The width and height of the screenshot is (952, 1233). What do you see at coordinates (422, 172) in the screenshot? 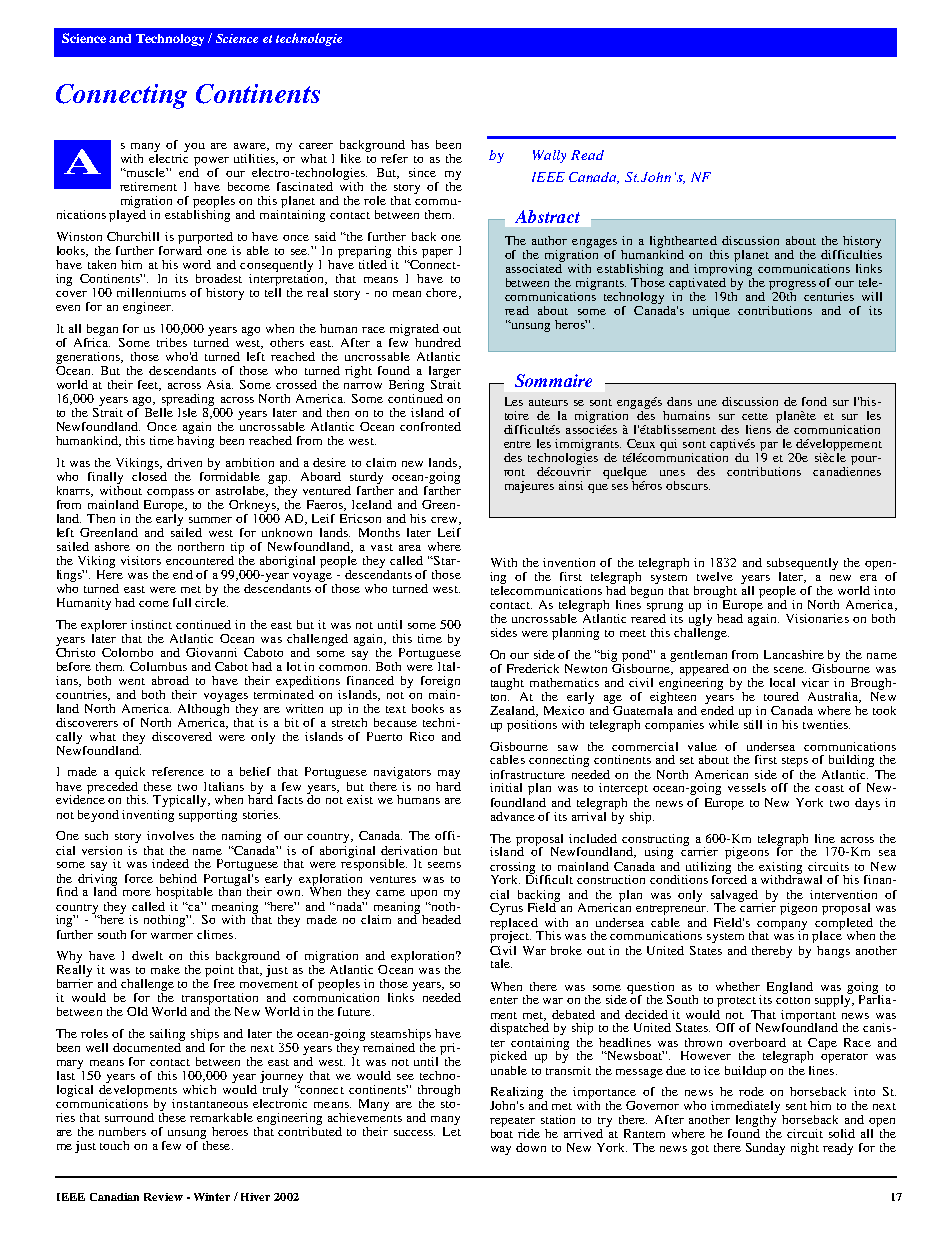
I see `since` at bounding box center [422, 172].
